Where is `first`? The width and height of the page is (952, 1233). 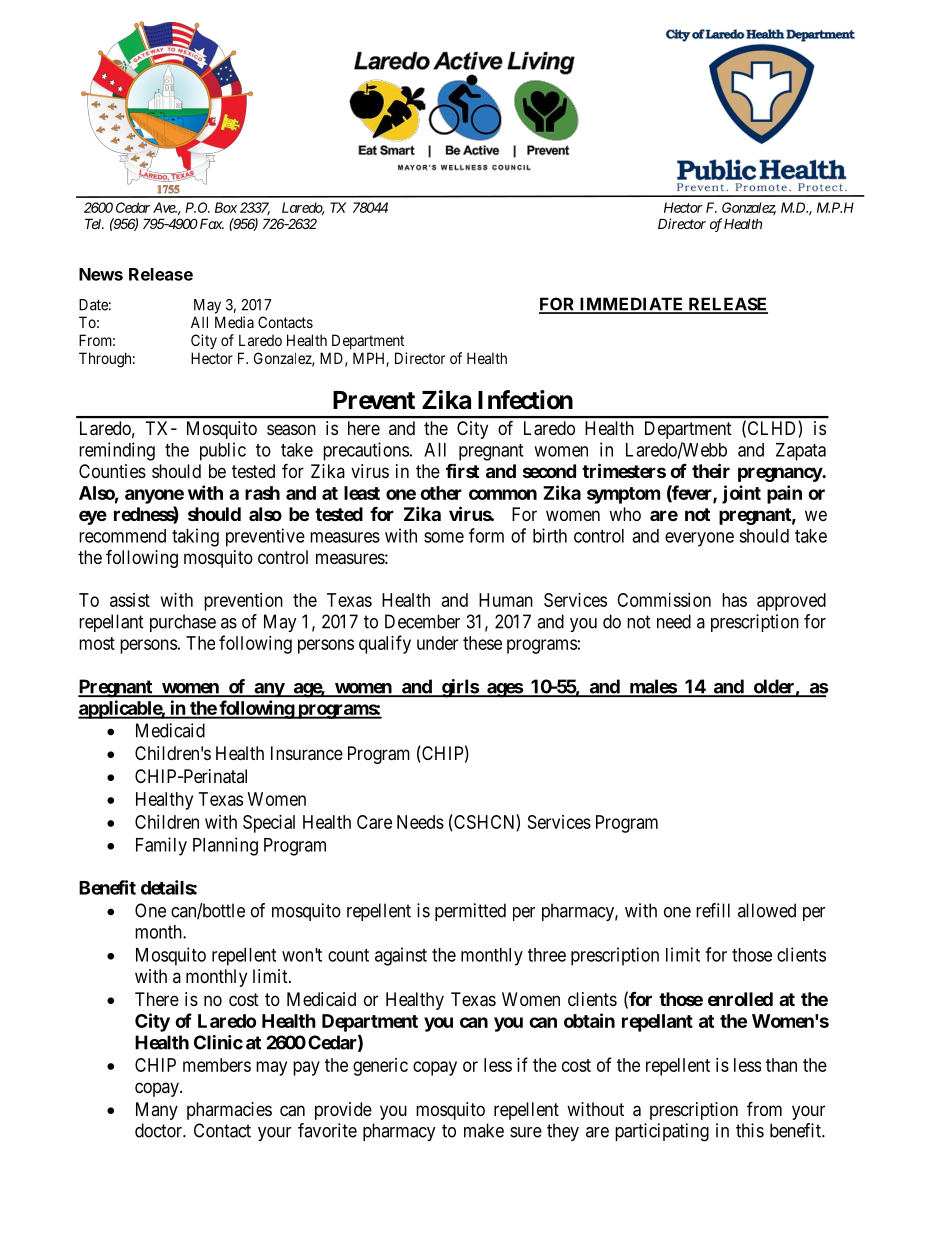
first is located at coordinates (462, 470).
